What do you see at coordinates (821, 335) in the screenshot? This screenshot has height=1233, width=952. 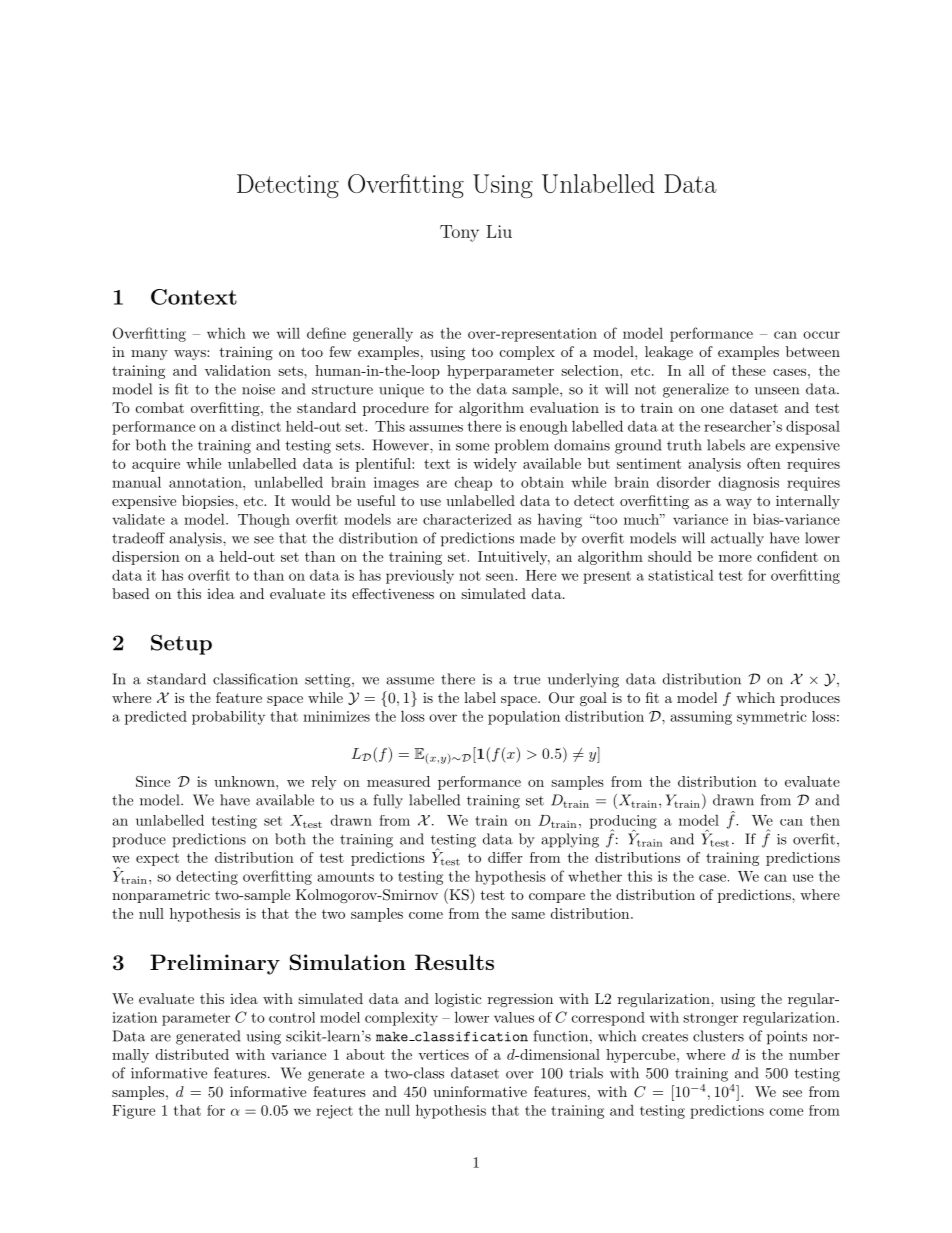 I see `occur` at bounding box center [821, 335].
